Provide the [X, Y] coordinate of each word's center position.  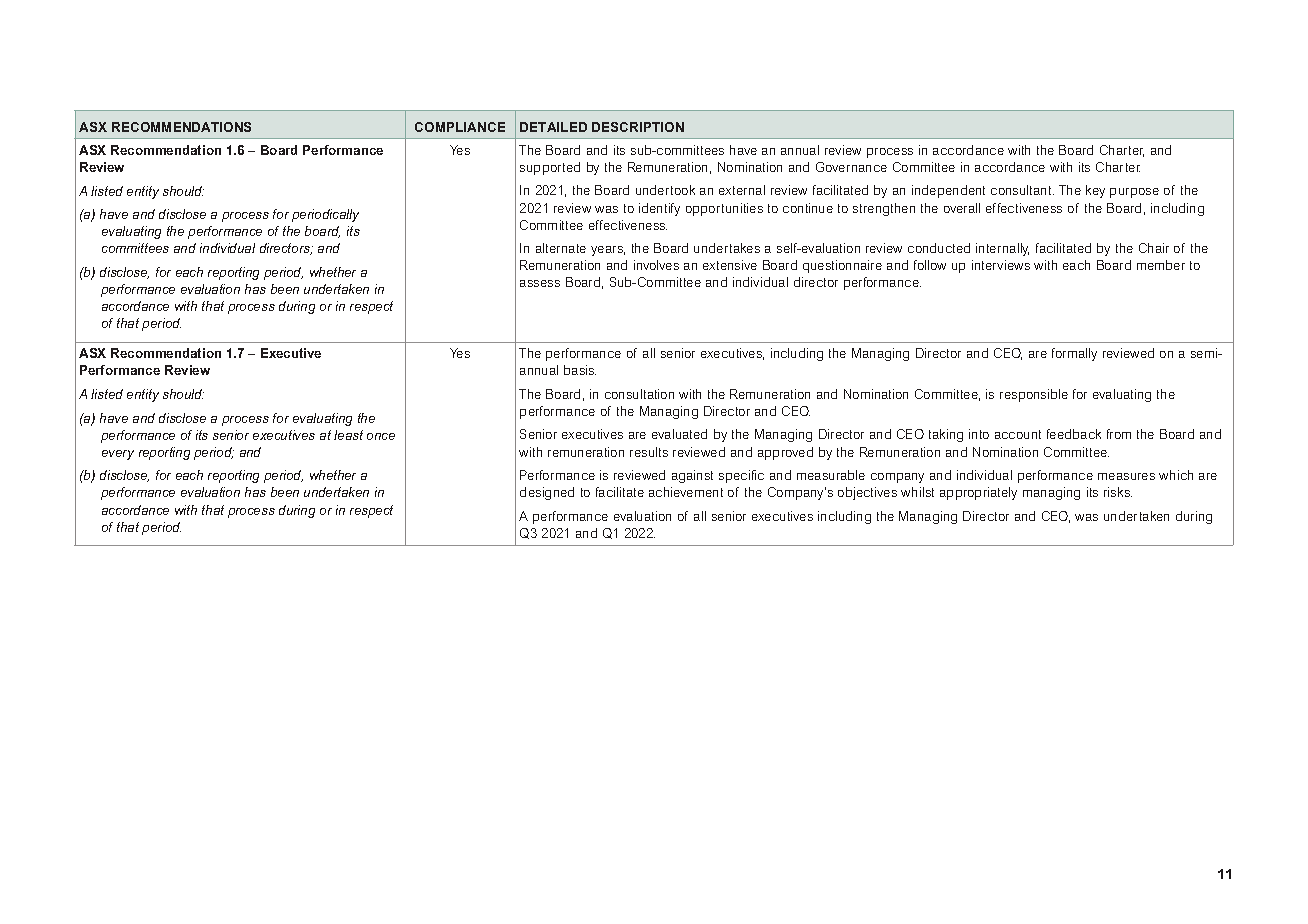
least [348, 435]
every [118, 455]
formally [1074, 354]
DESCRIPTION [638, 127]
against [692, 476]
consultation [639, 394]
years [608, 251]
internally [1002, 249]
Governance [851, 167]
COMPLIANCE [460, 127]
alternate [561, 248]
